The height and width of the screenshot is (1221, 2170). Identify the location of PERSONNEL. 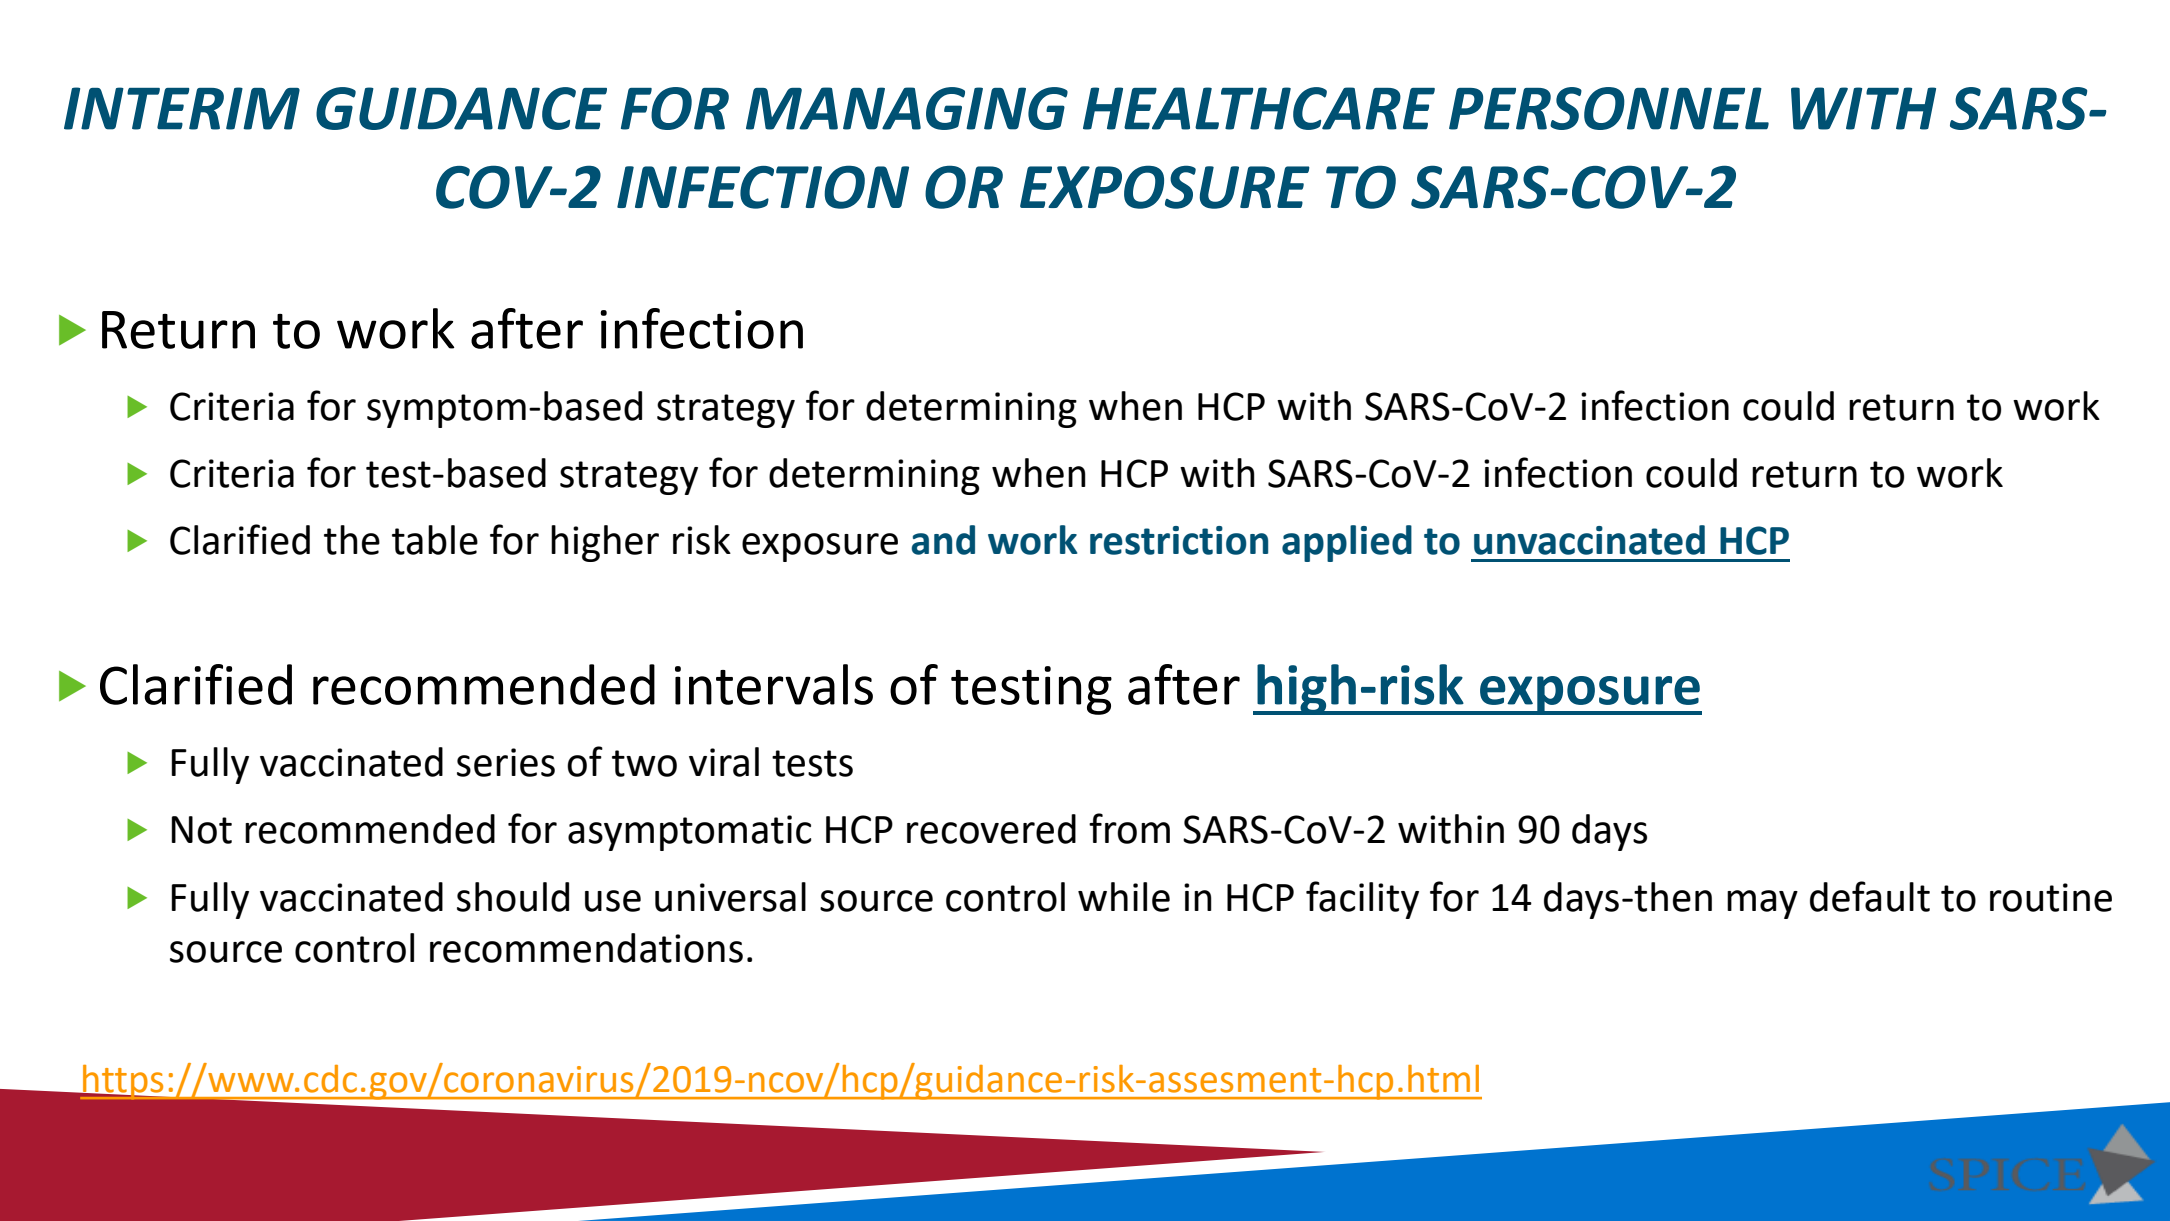
(1609, 108).
